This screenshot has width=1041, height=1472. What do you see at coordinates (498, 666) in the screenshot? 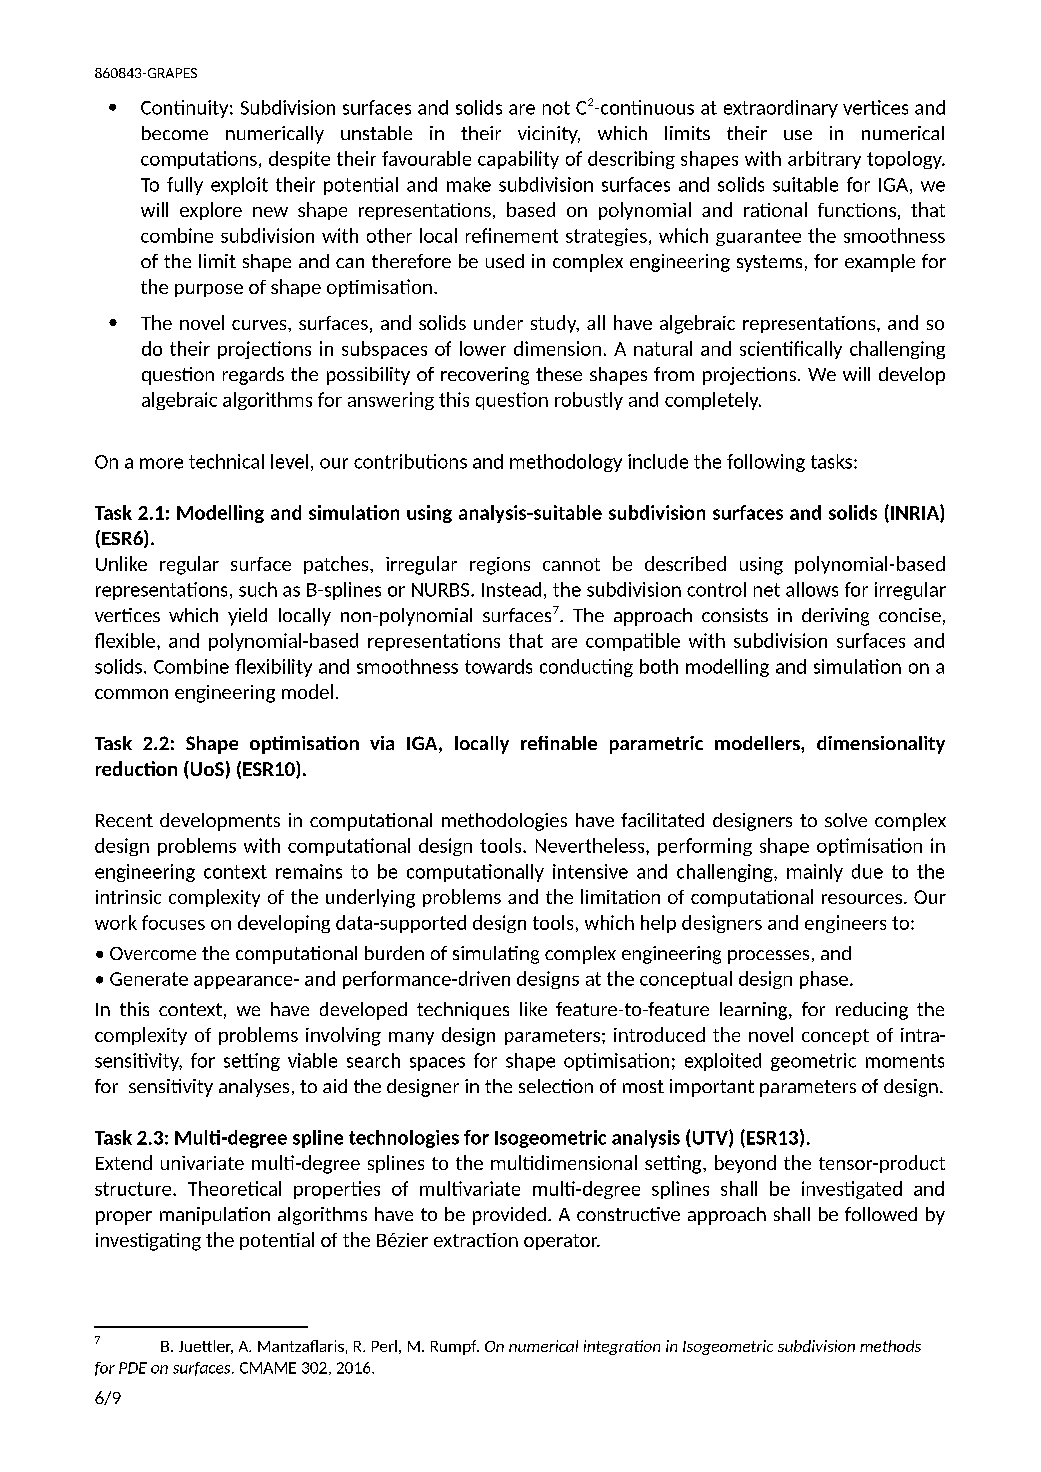
I see `towards` at bounding box center [498, 666].
